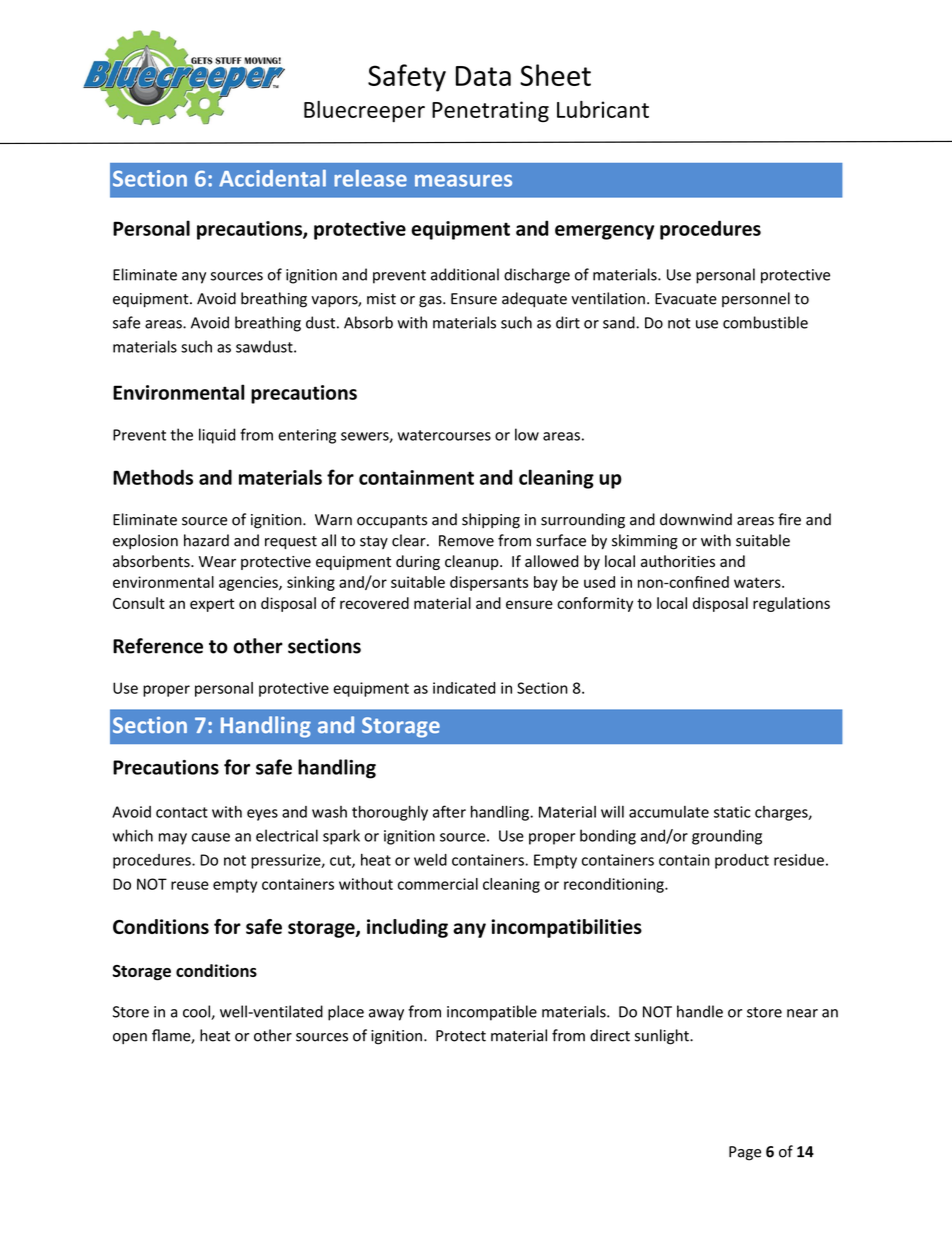 This screenshot has height=1233, width=952. Describe the element at coordinates (490, 112) in the screenshot. I see `Penetrating` at that location.
